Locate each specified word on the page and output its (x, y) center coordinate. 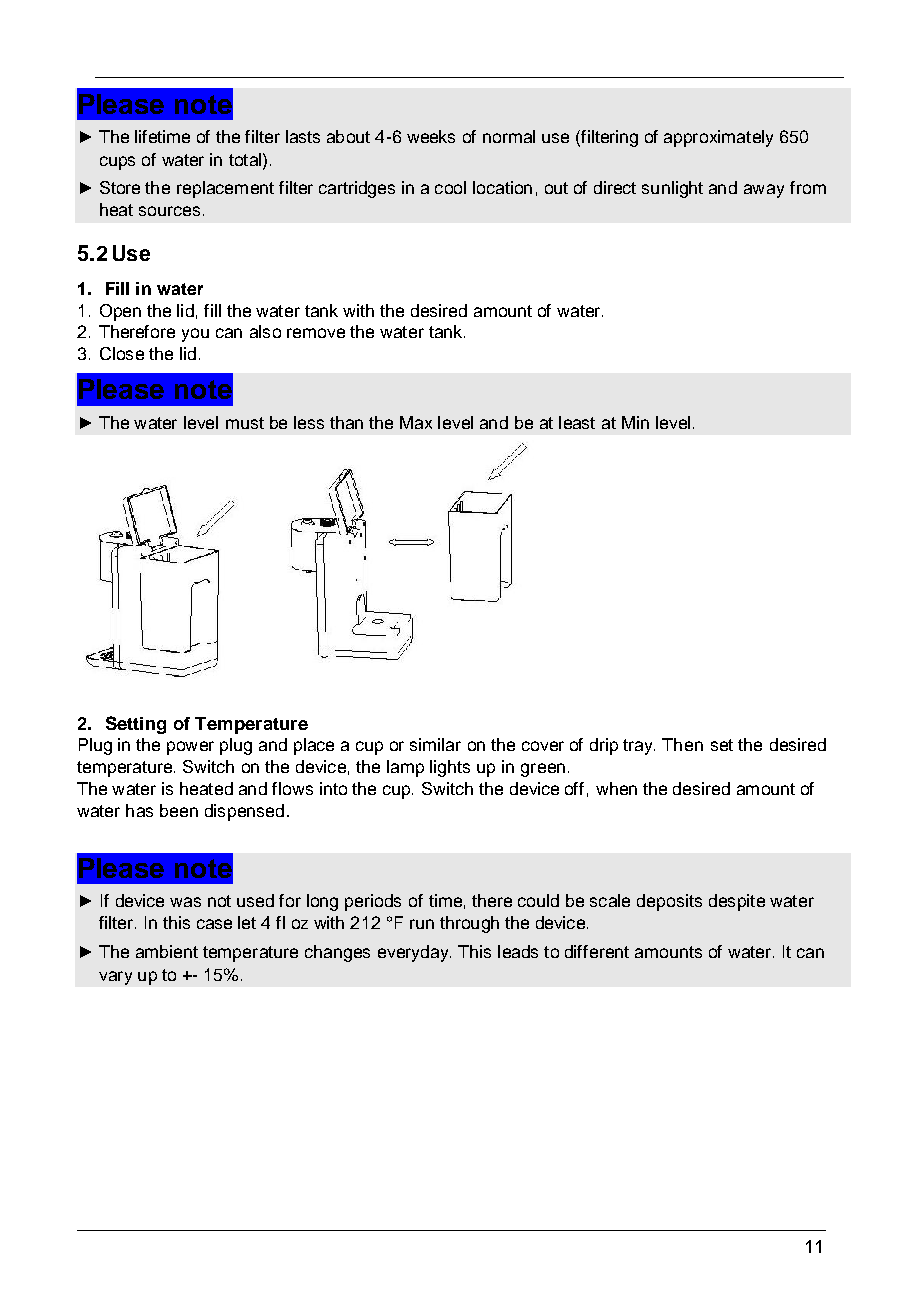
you (195, 335)
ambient (167, 951)
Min (635, 422)
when (616, 788)
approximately (718, 138)
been (179, 810)
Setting (136, 725)
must (245, 423)
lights (450, 768)
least (577, 422)
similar (435, 744)
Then (682, 744)
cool (450, 187)
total (245, 159)
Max (416, 422)
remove (316, 333)
